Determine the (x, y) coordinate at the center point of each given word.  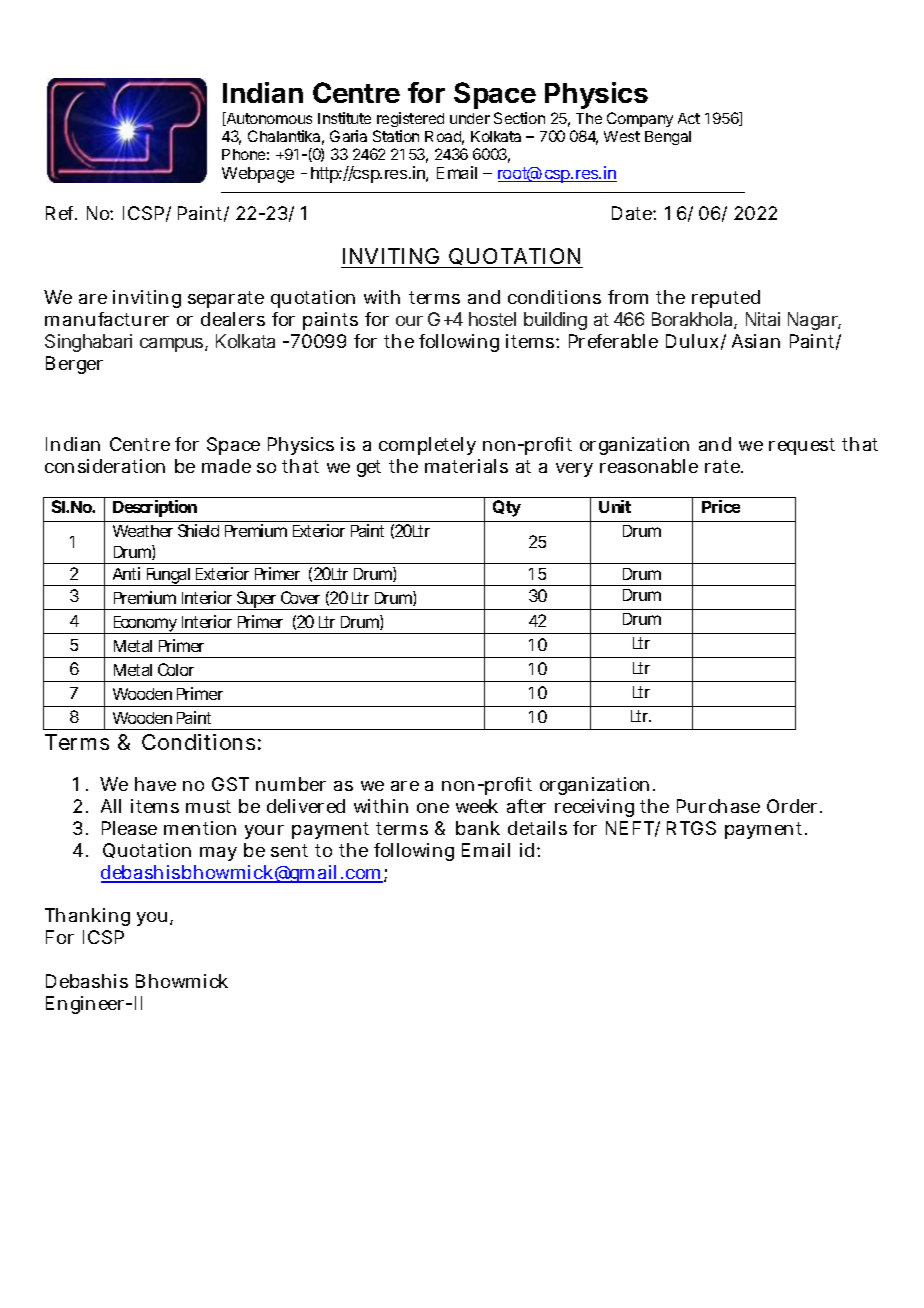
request (802, 446)
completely (427, 446)
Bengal (668, 138)
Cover (300, 597)
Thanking (87, 917)
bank (478, 828)
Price (721, 506)
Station (396, 136)
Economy (146, 625)
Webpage (258, 175)
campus (173, 345)
